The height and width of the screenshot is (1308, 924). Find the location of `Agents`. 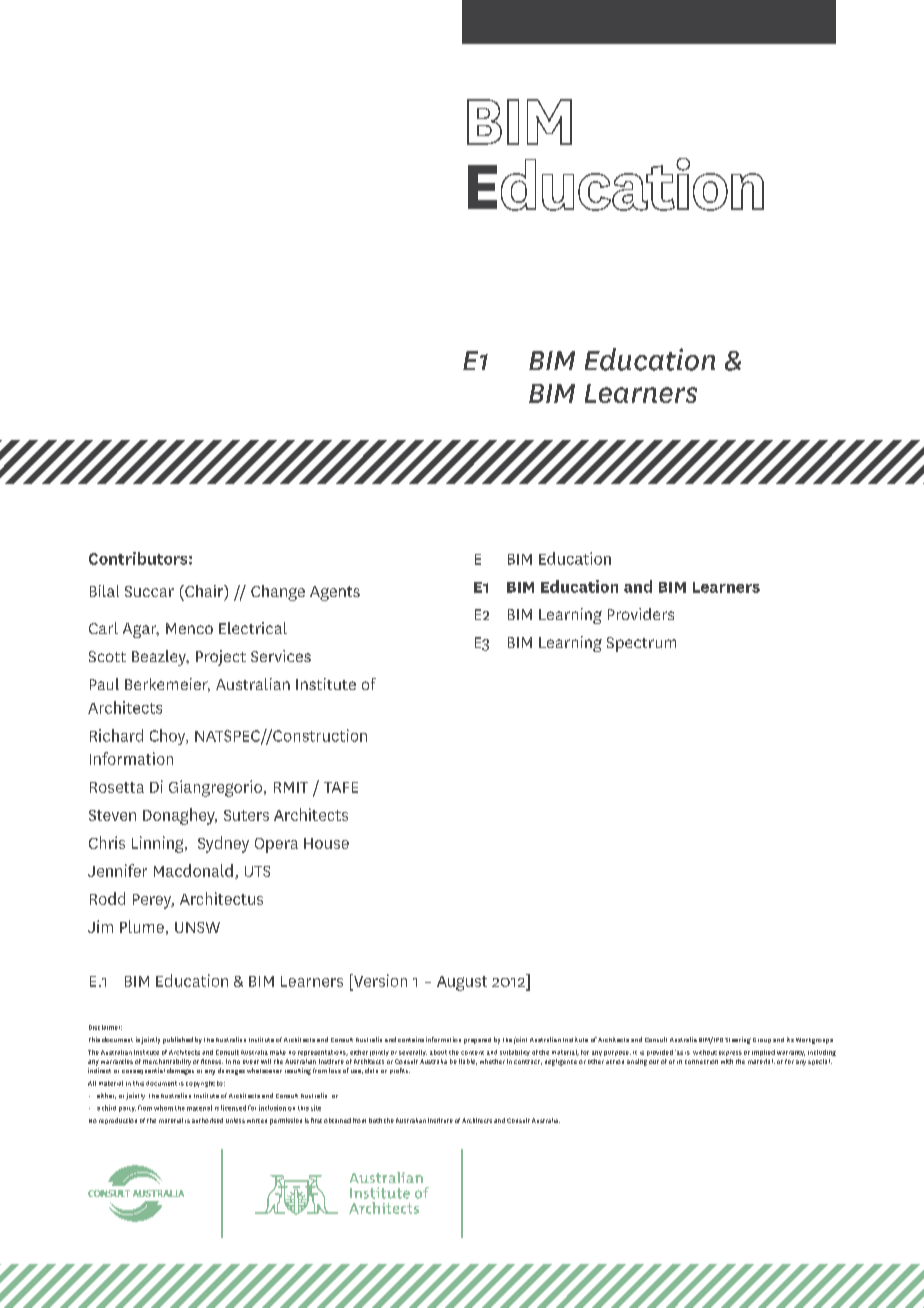

Agents is located at coordinates (335, 593).
